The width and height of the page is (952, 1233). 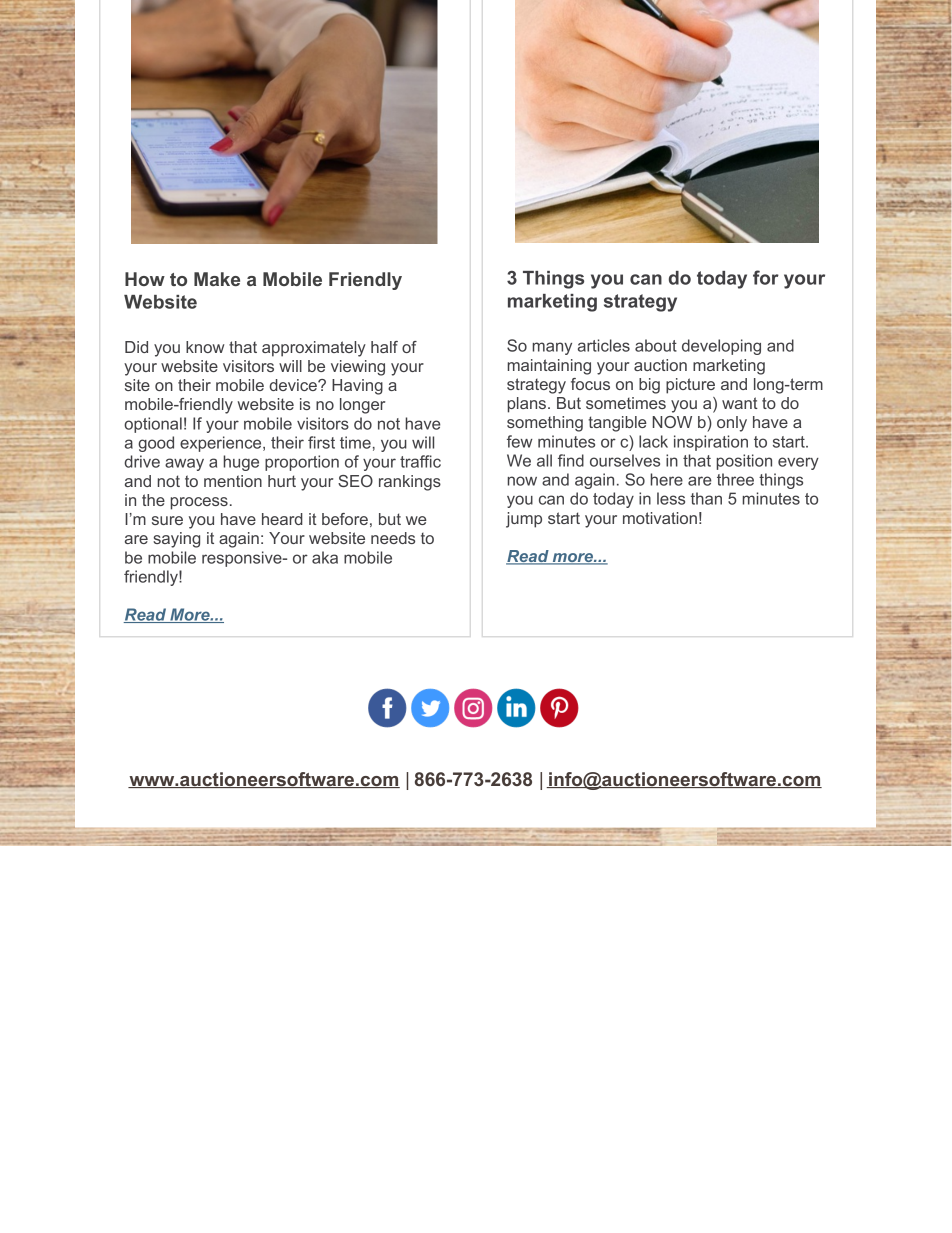 What do you see at coordinates (384, 347) in the page?
I see `half` at bounding box center [384, 347].
